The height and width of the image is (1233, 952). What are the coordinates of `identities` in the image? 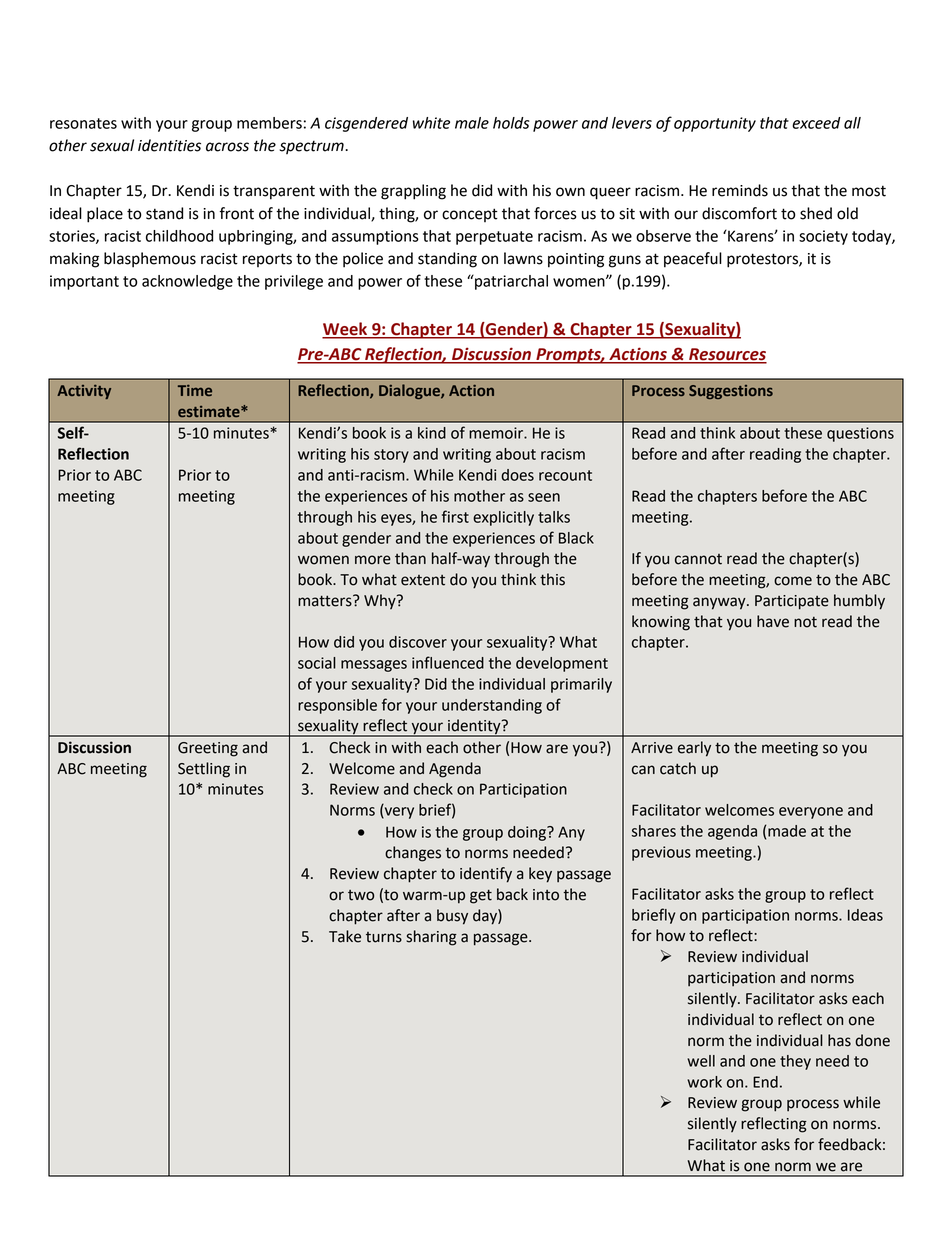 It's located at (169, 145).
